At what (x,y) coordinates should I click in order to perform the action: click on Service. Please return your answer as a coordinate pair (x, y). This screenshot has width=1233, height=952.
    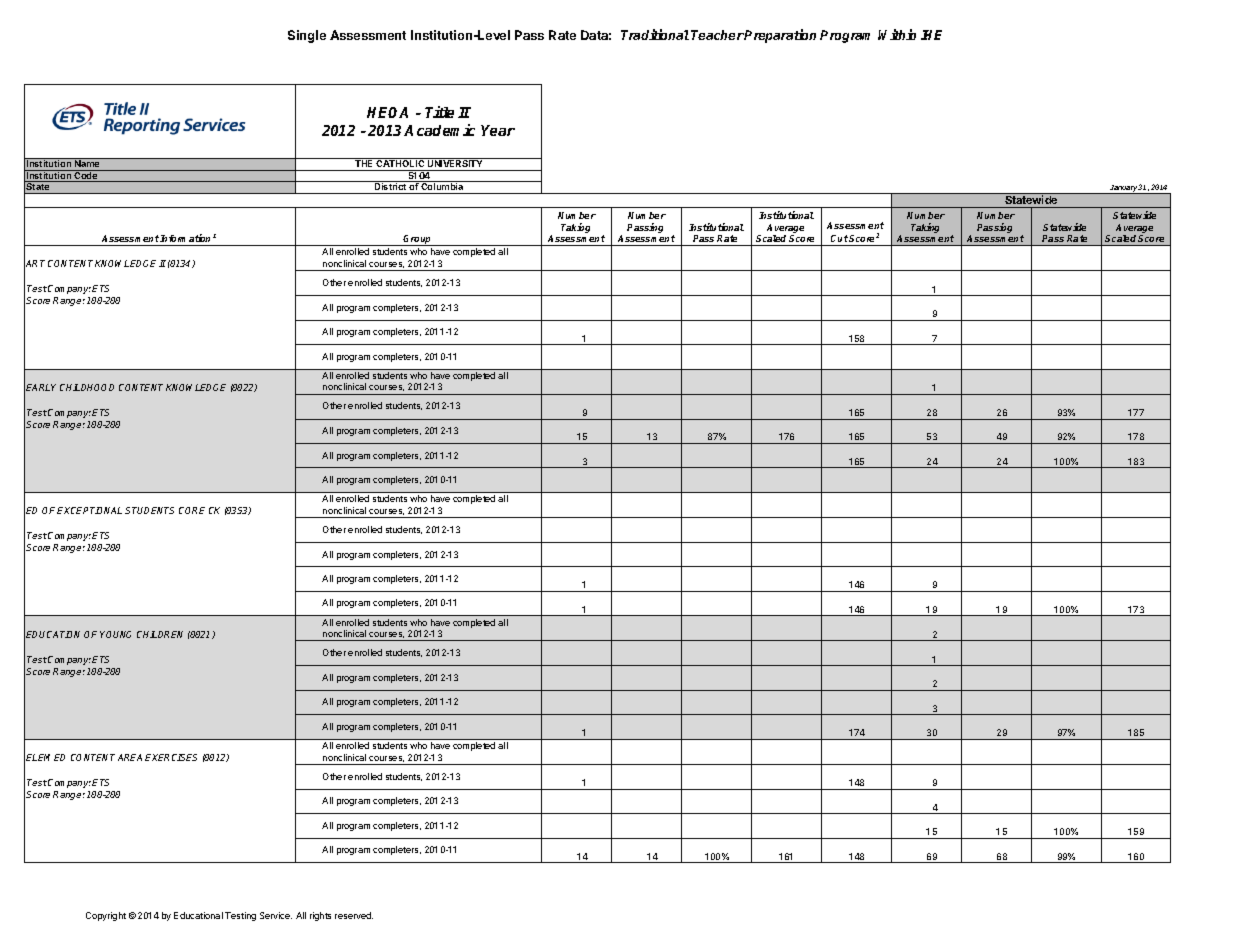
    Looking at the image, I should click on (276, 915).
